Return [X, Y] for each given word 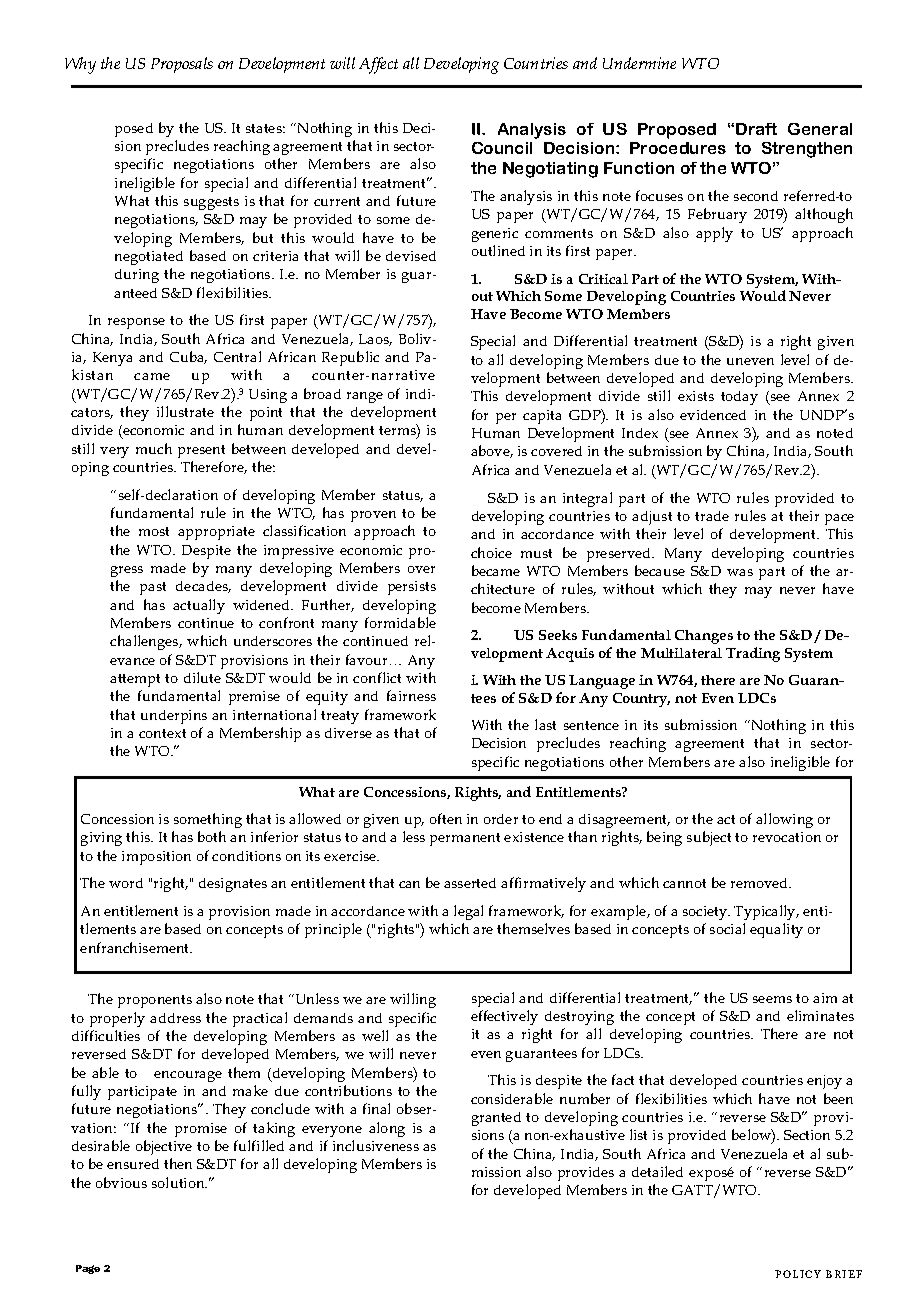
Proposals [182, 65]
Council [502, 148]
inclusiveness [376, 1145]
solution [179, 1182]
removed [761, 883]
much [154, 448]
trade [712, 516]
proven [373, 516]
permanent [465, 839]
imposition [156, 858]
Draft [756, 129]
